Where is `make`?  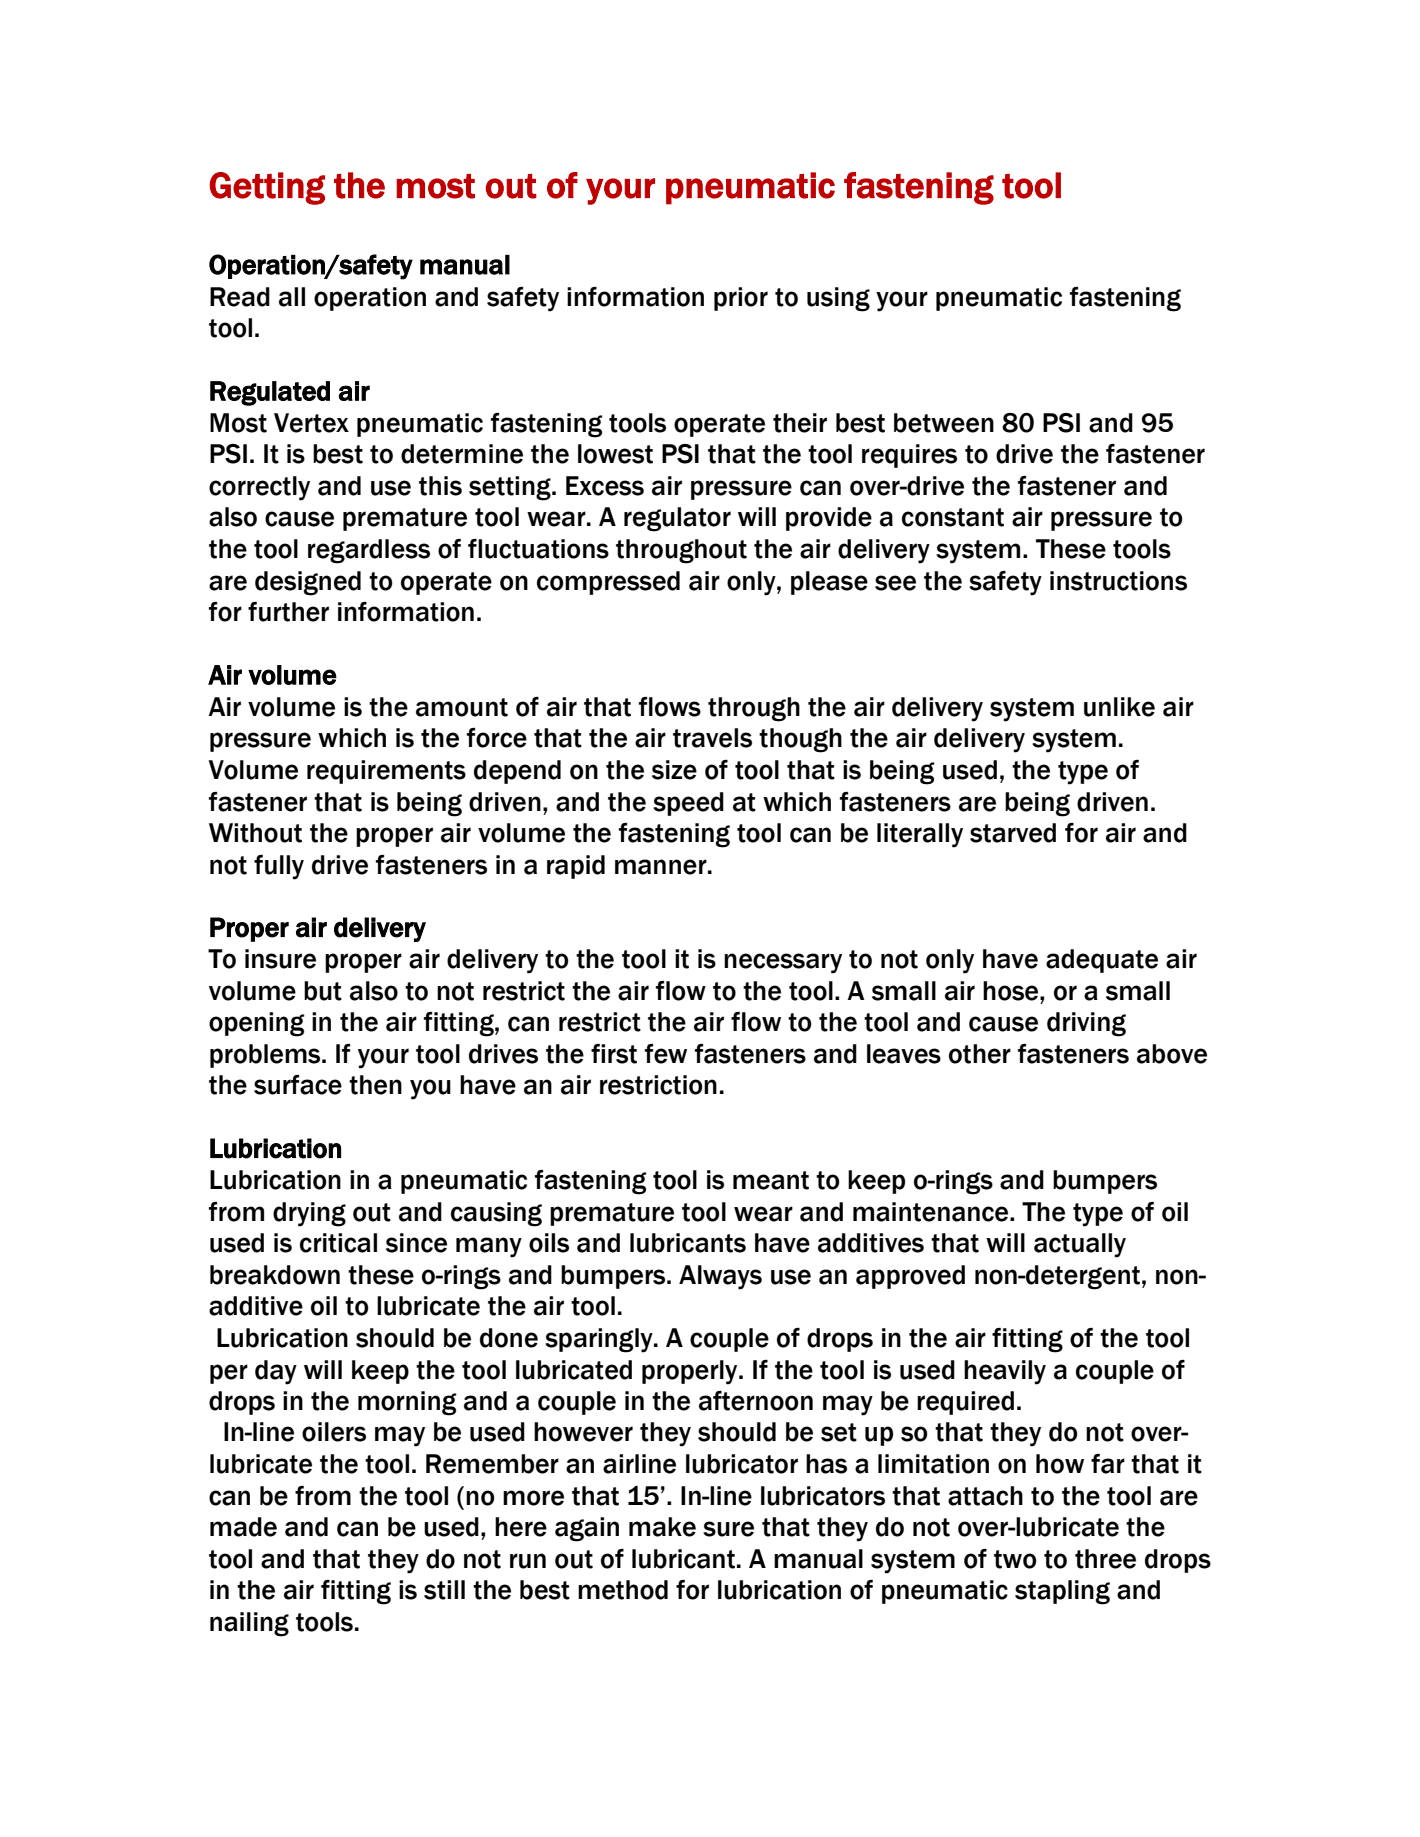 make is located at coordinates (662, 1527).
